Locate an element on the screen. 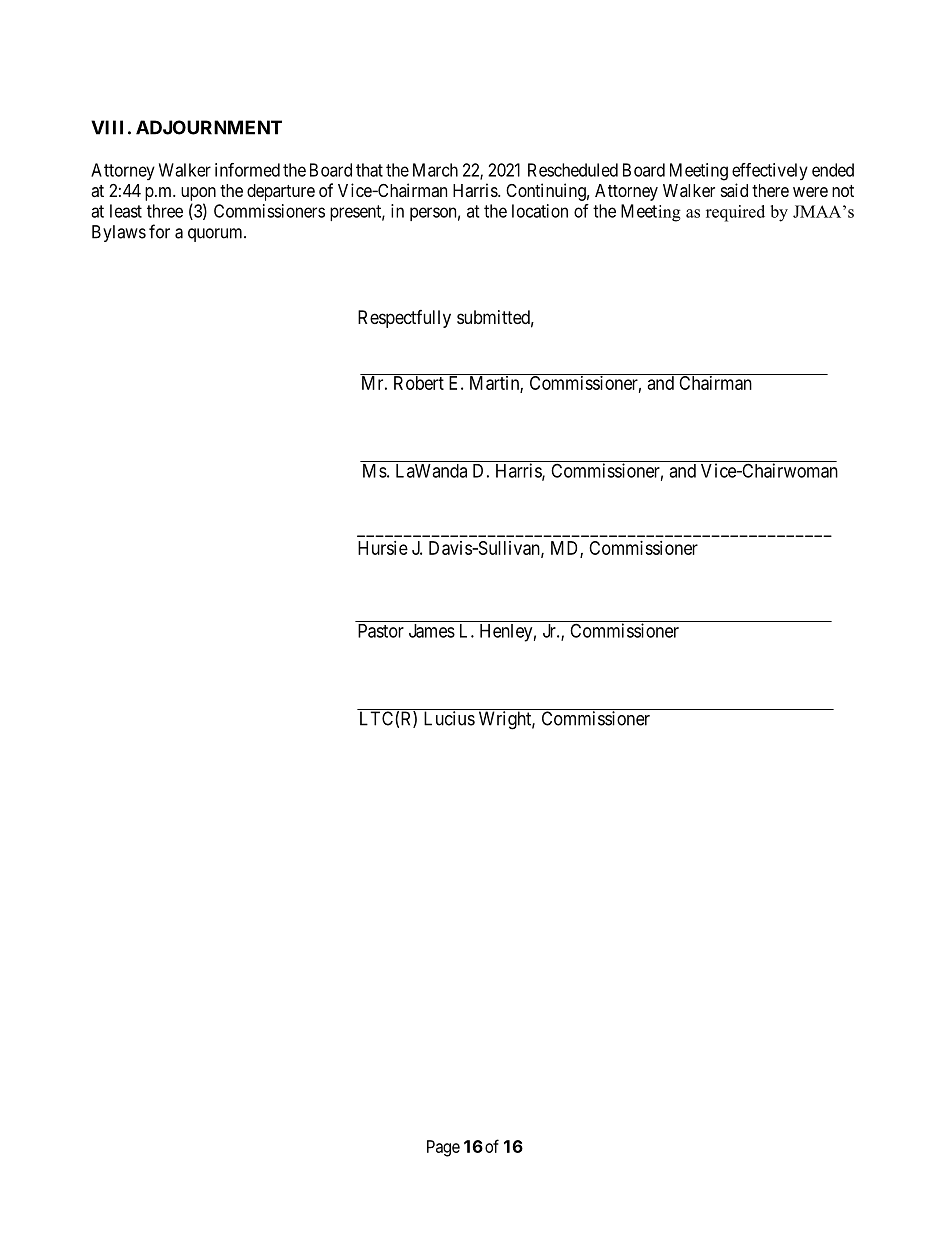 Image resolution: width=952 pixels, height=1233 pixels. Page is located at coordinates (443, 1148).
